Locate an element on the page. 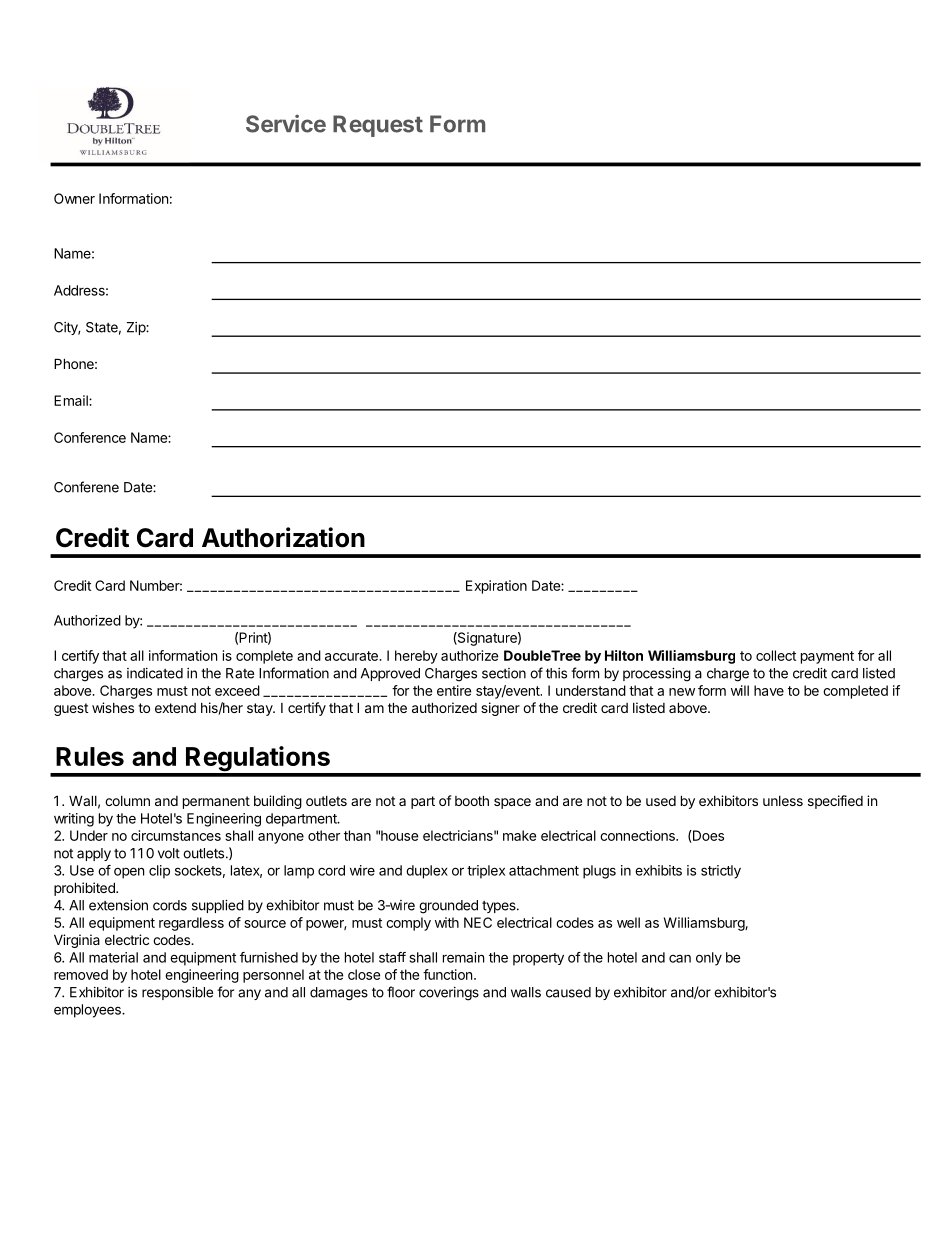 This page has height=1233, width=952. responsible is located at coordinates (177, 993).
